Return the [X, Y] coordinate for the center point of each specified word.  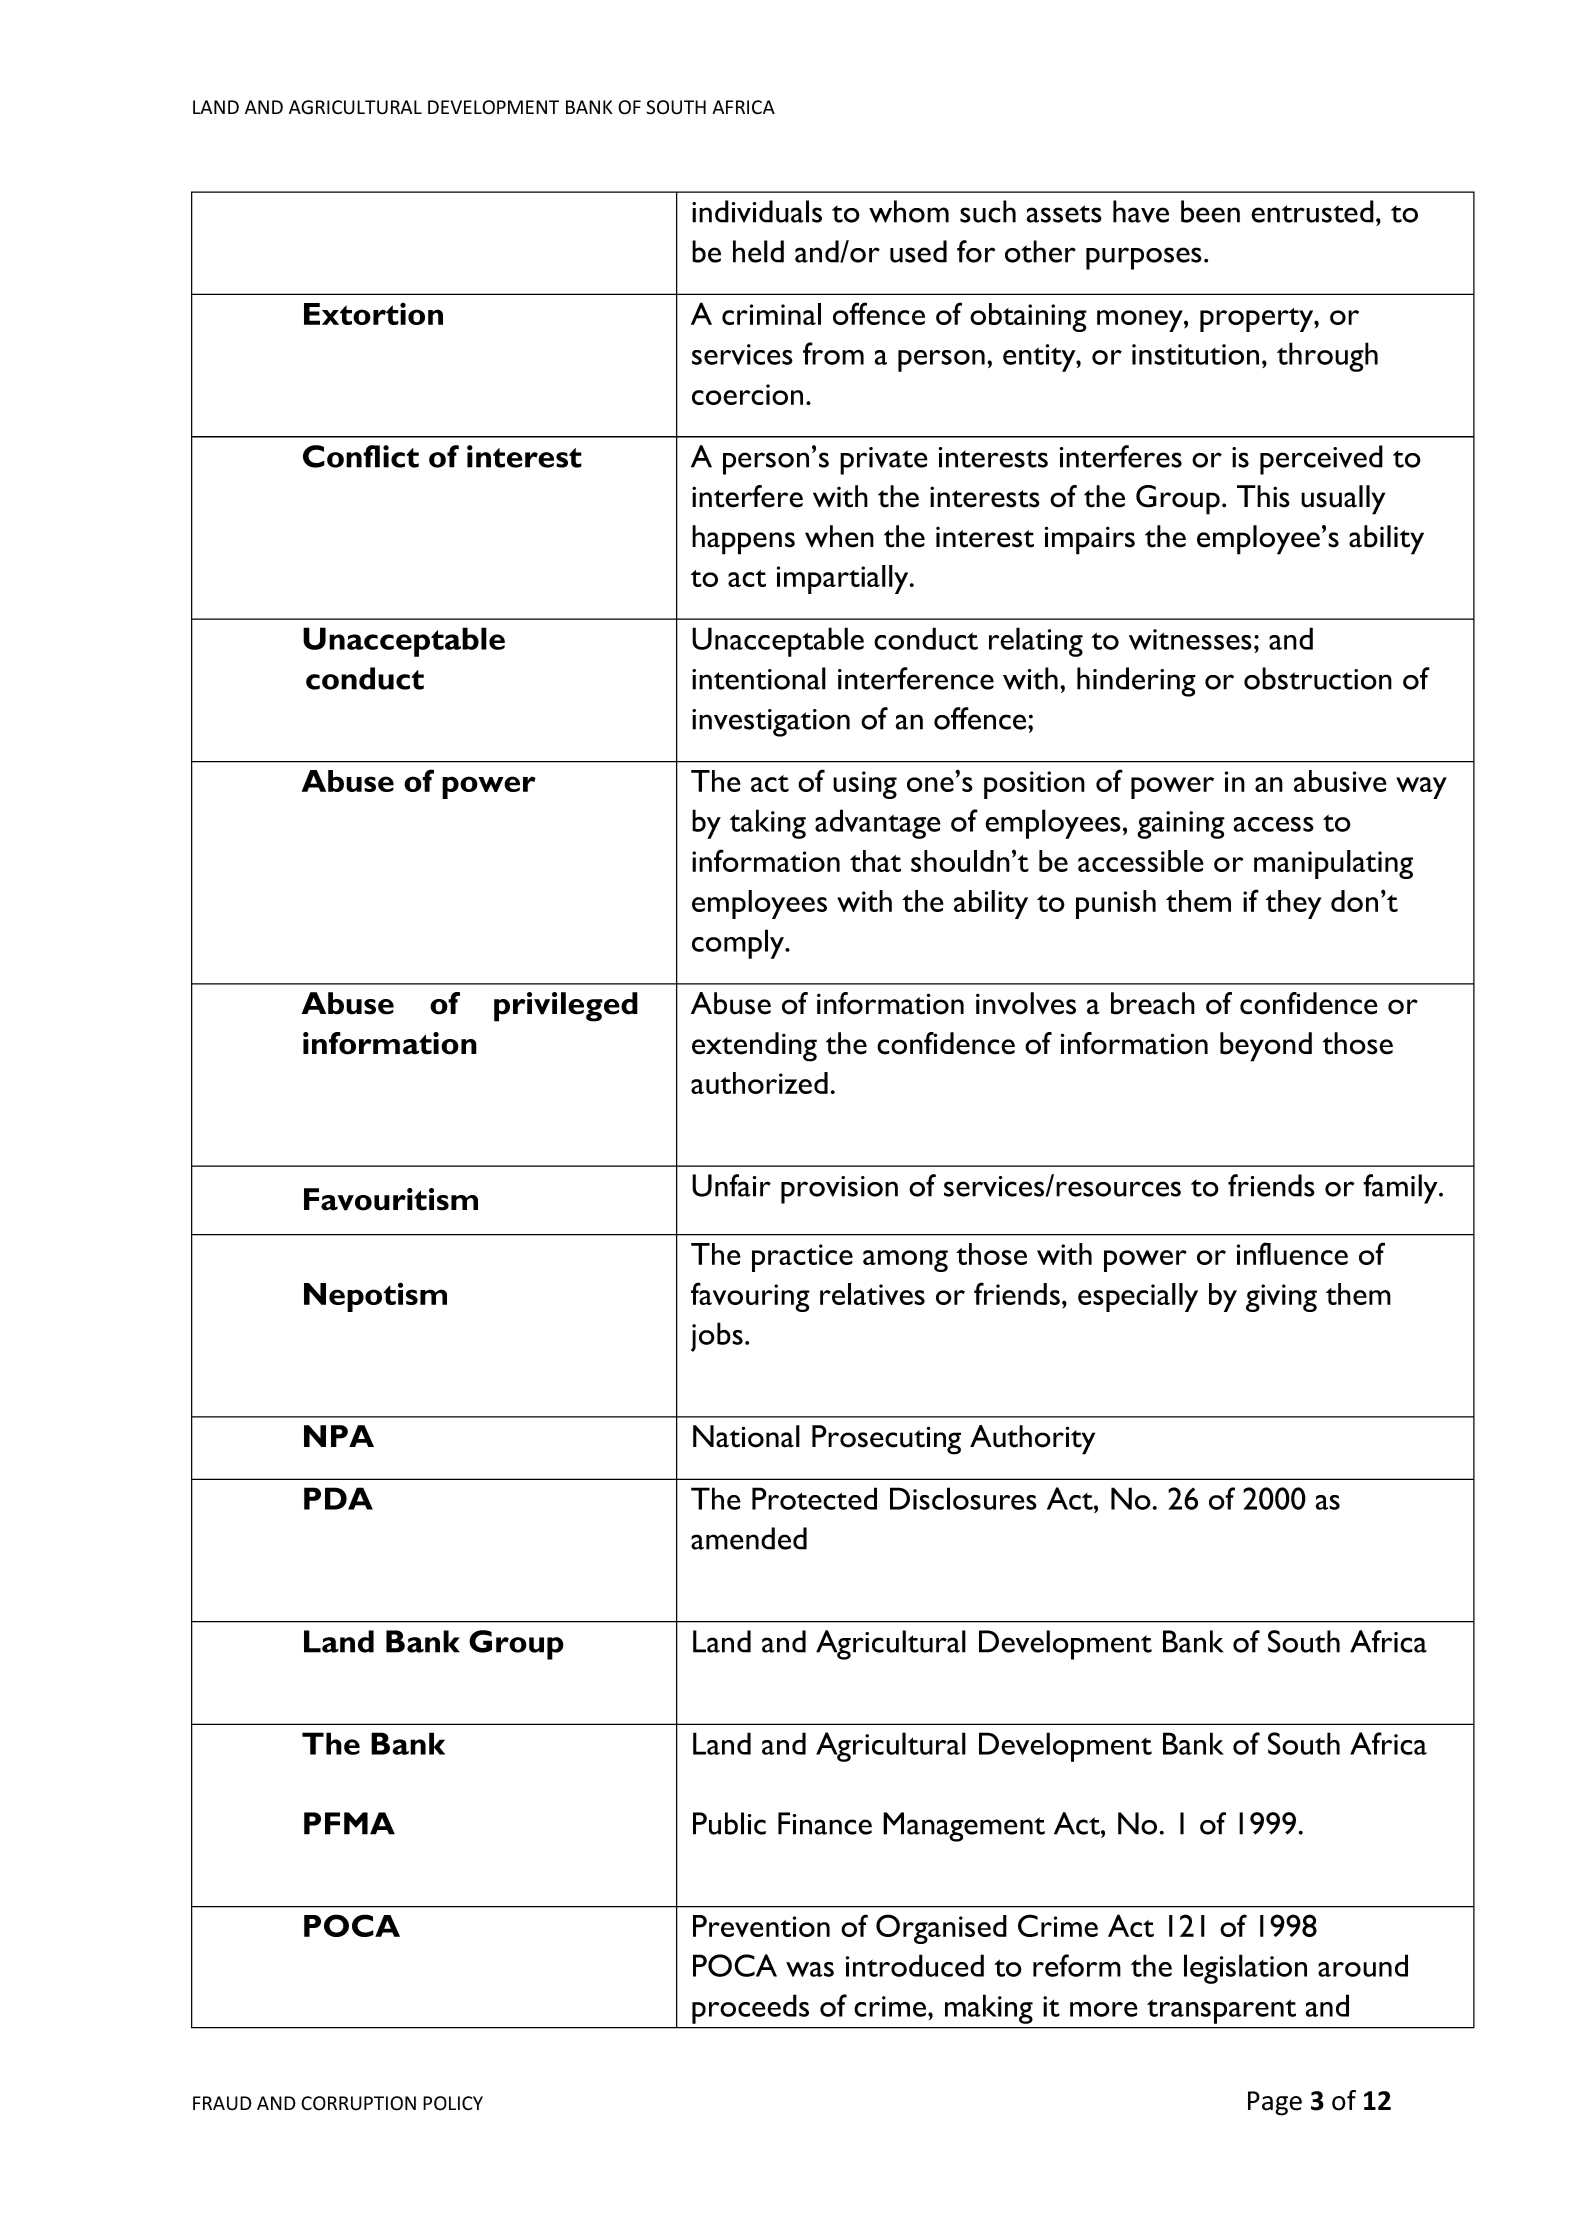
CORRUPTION [358, 2103]
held [758, 251]
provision [839, 1190]
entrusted [1312, 211]
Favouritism [391, 1199]
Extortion [373, 313]
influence [1292, 1253]
